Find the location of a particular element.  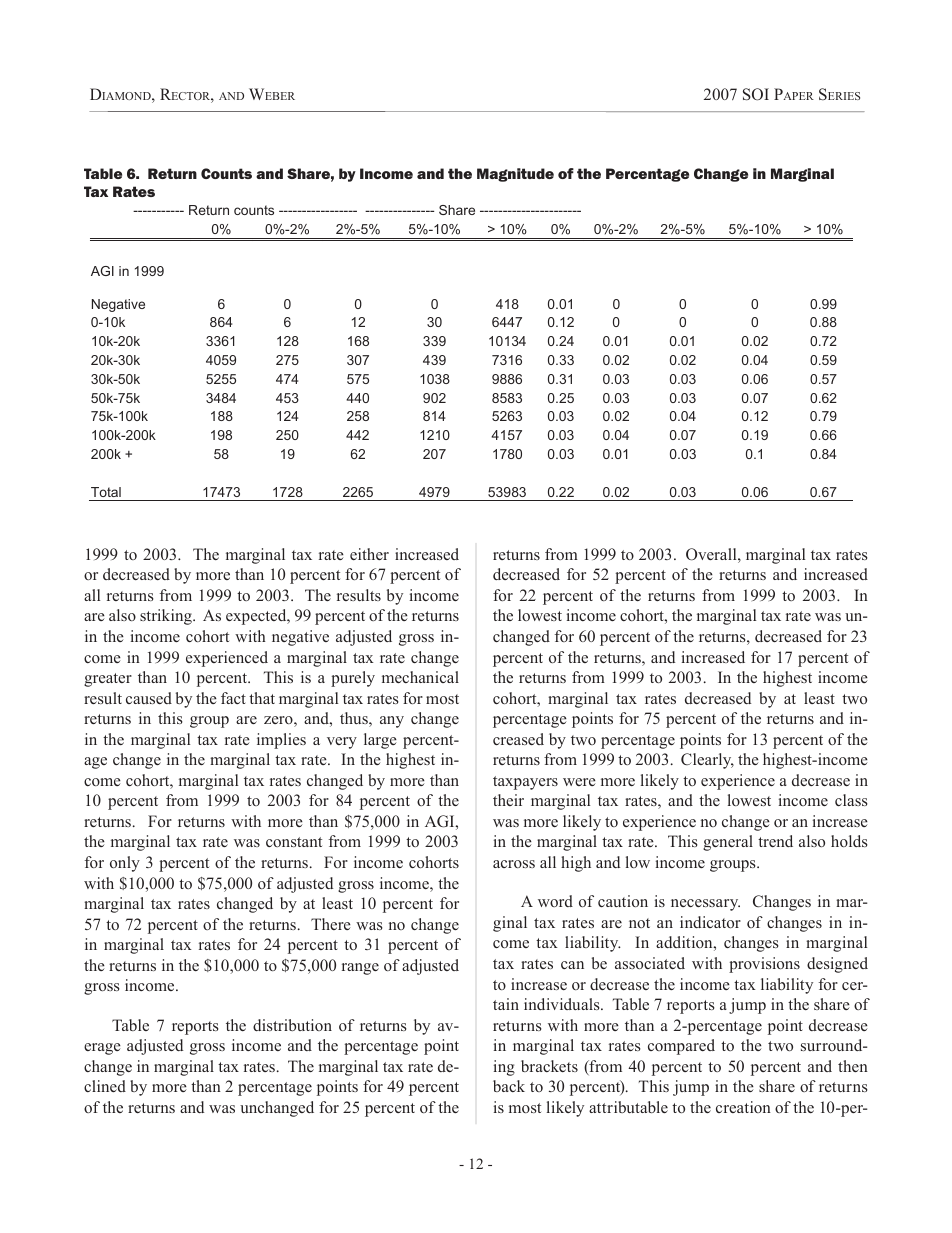

across is located at coordinates (514, 864).
